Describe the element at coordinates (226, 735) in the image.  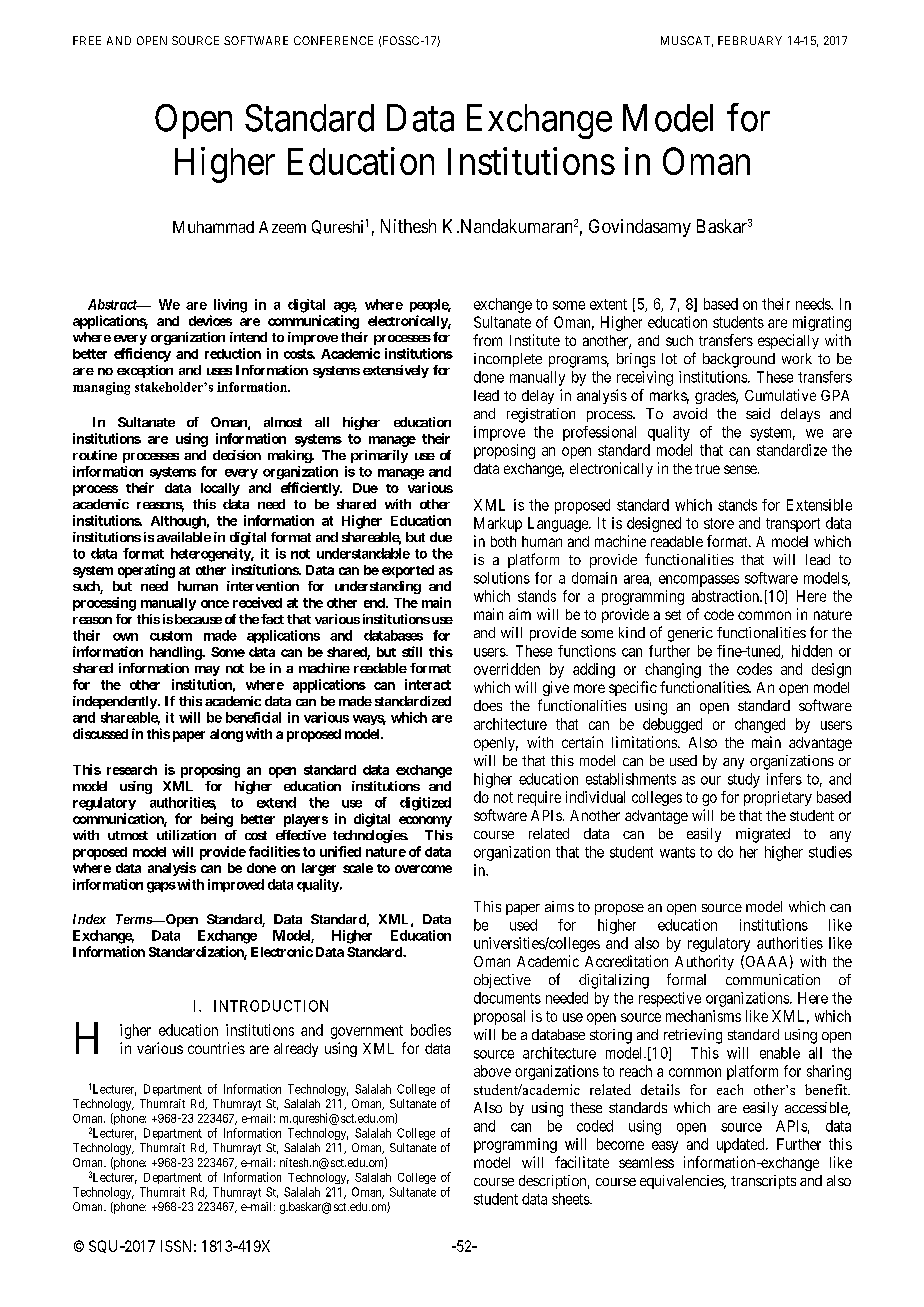
I see `along` at that location.
